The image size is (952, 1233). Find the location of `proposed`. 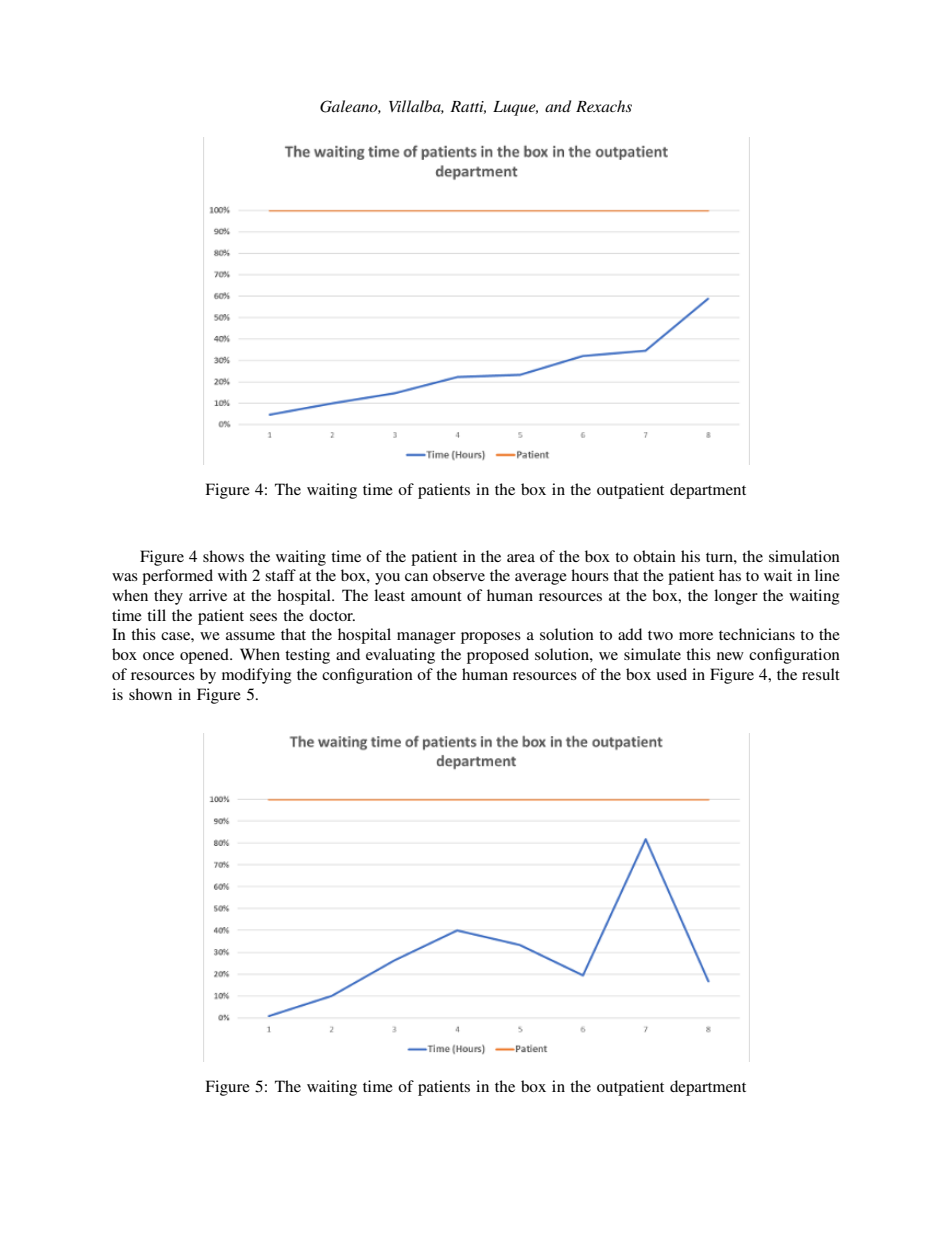

proposed is located at coordinates (498, 656).
